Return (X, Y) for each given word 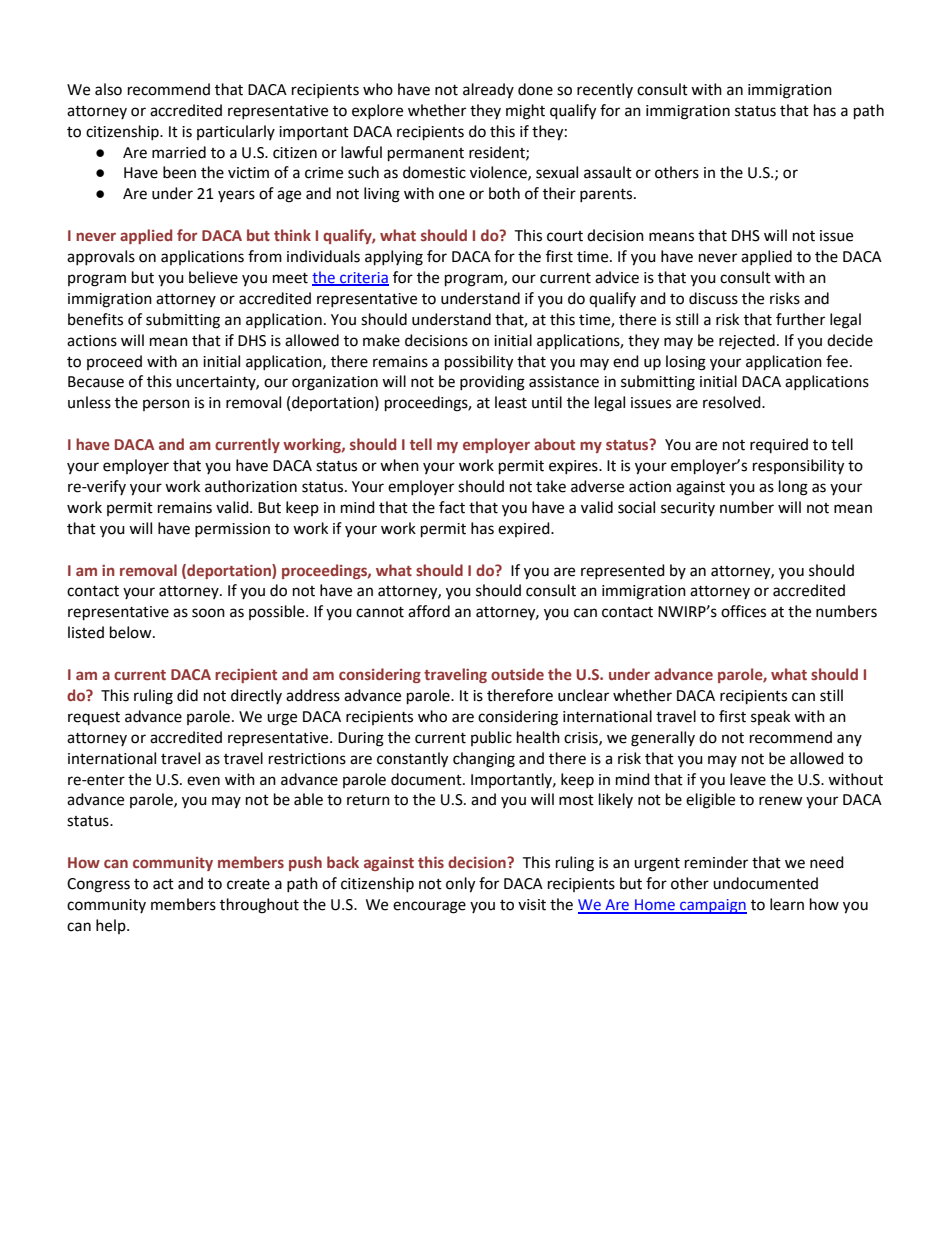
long (793, 488)
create (248, 884)
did (187, 695)
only (460, 885)
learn (787, 904)
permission (232, 530)
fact (452, 507)
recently (605, 90)
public (491, 738)
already (488, 90)
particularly (236, 132)
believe (213, 277)
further (800, 319)
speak (770, 717)
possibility (479, 363)
